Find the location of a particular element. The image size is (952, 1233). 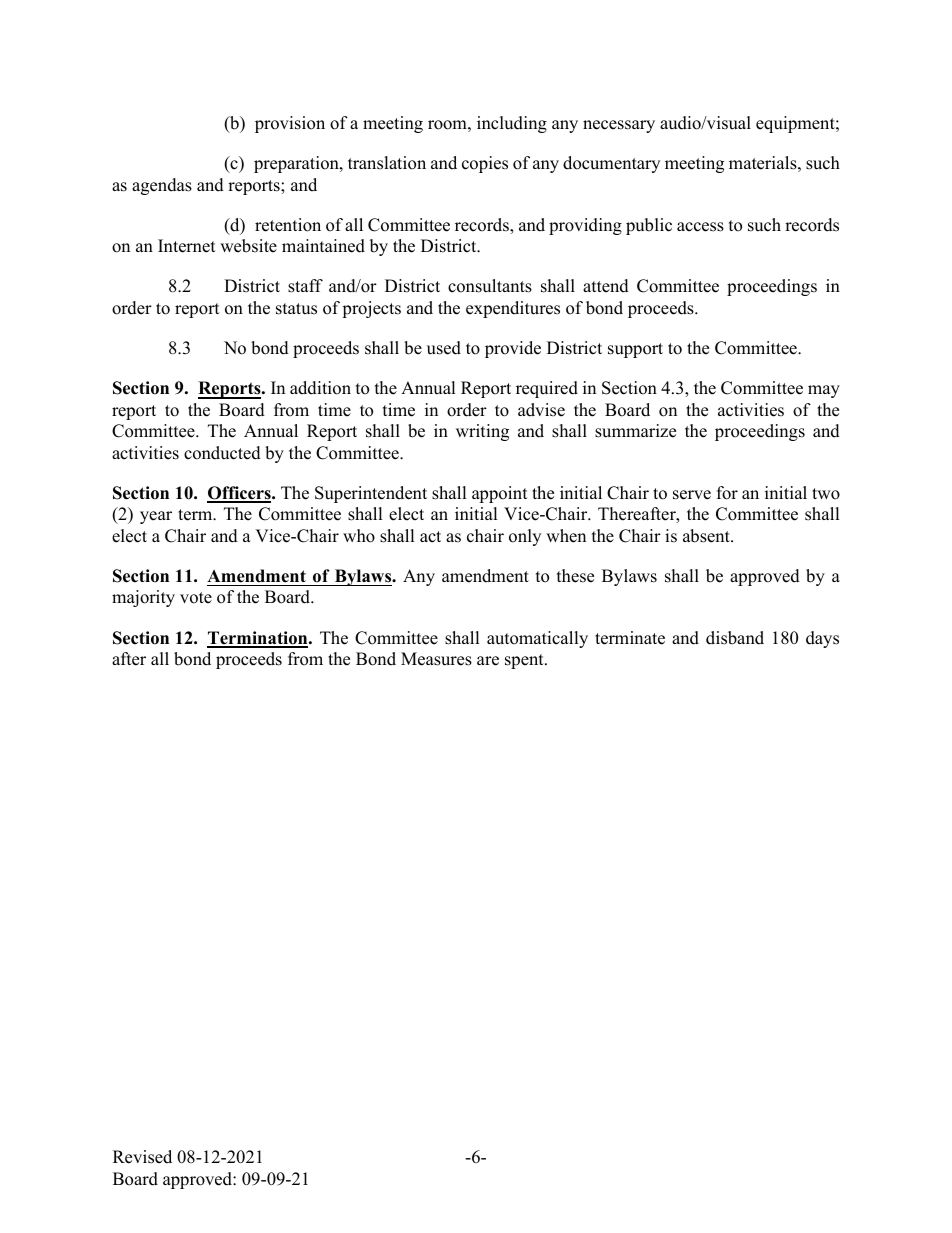

days is located at coordinates (822, 639).
